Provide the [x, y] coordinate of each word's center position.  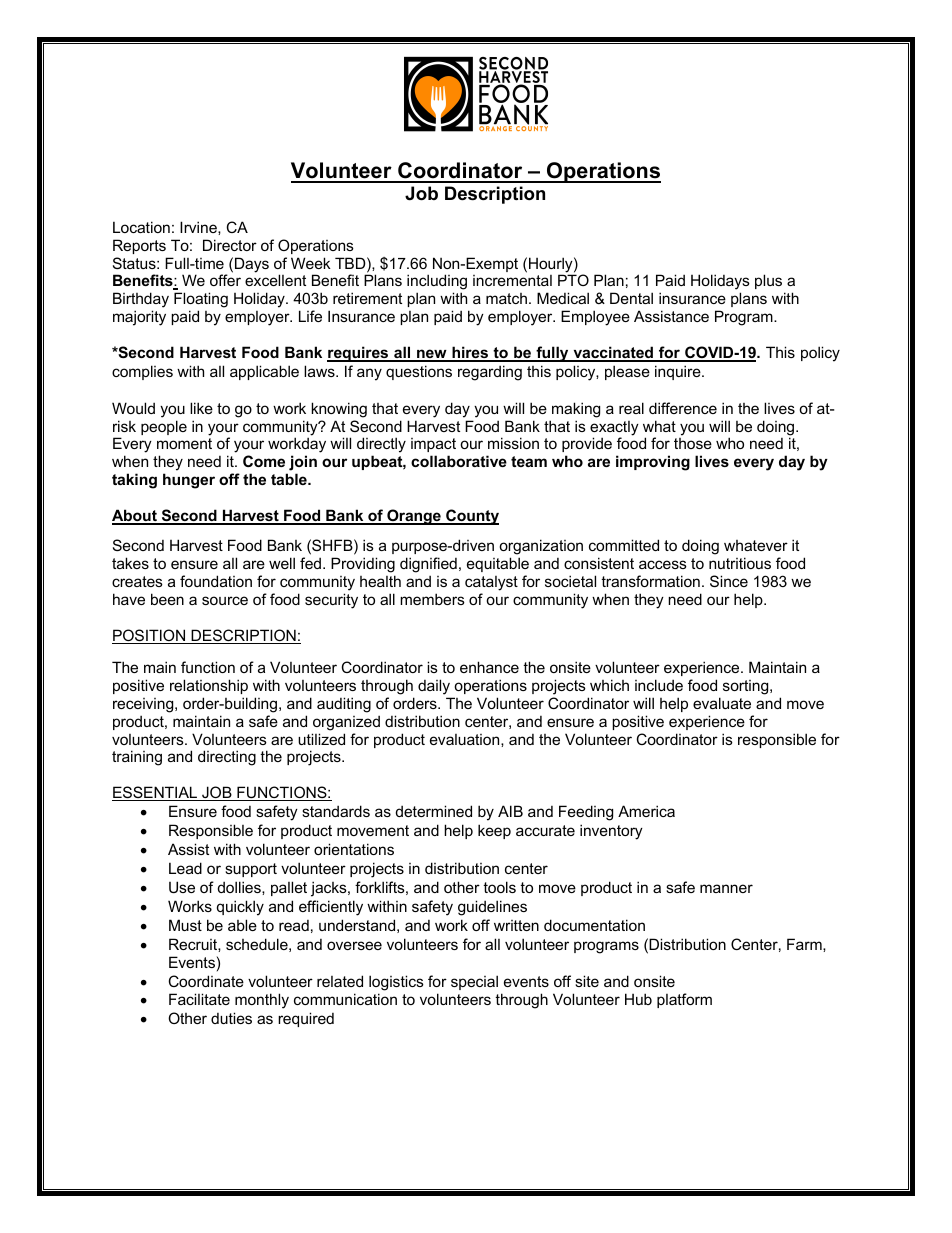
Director [230, 245]
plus [770, 283]
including [437, 283]
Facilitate [199, 999]
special [474, 982]
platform [684, 1000]
